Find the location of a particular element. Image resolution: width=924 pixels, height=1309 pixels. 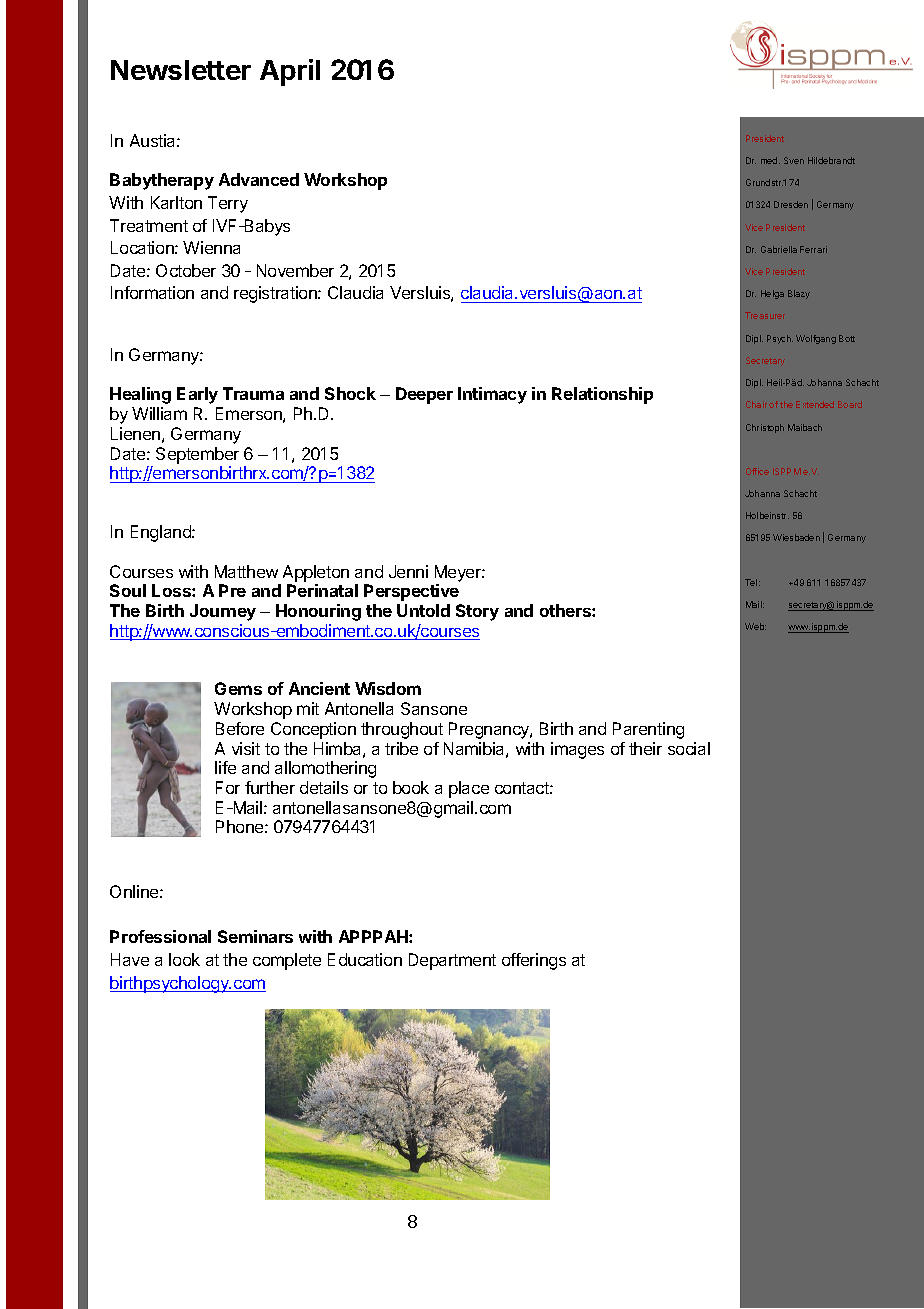

England is located at coordinates (162, 533).
